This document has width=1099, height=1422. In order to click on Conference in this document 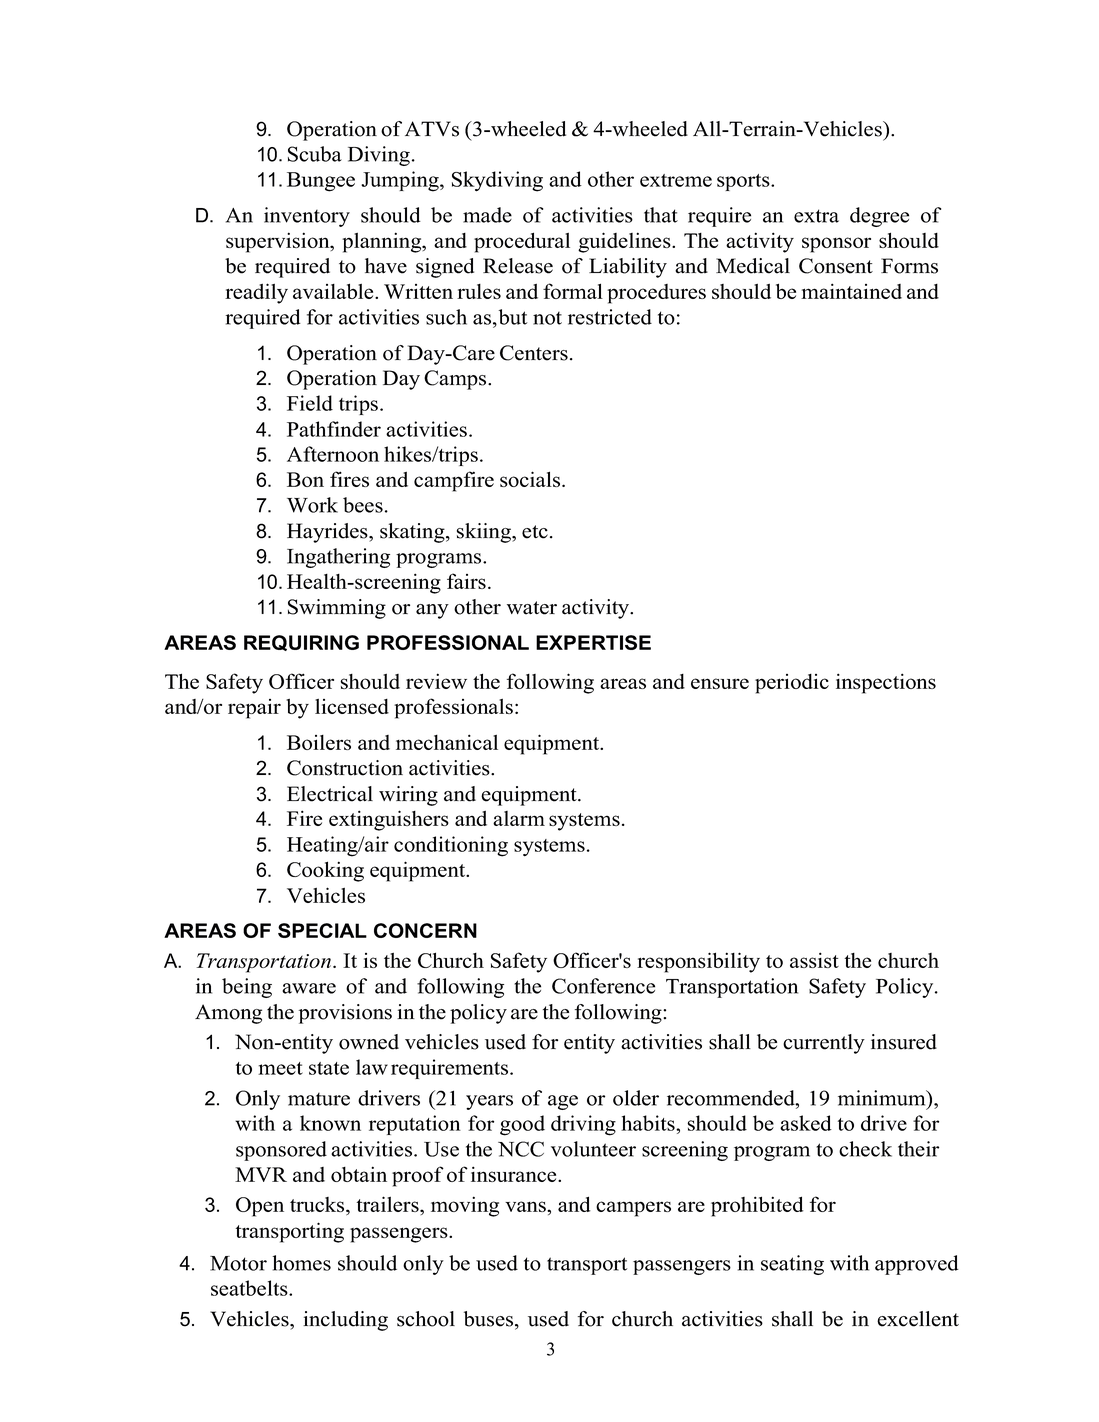, I will do `click(603, 986)`.
